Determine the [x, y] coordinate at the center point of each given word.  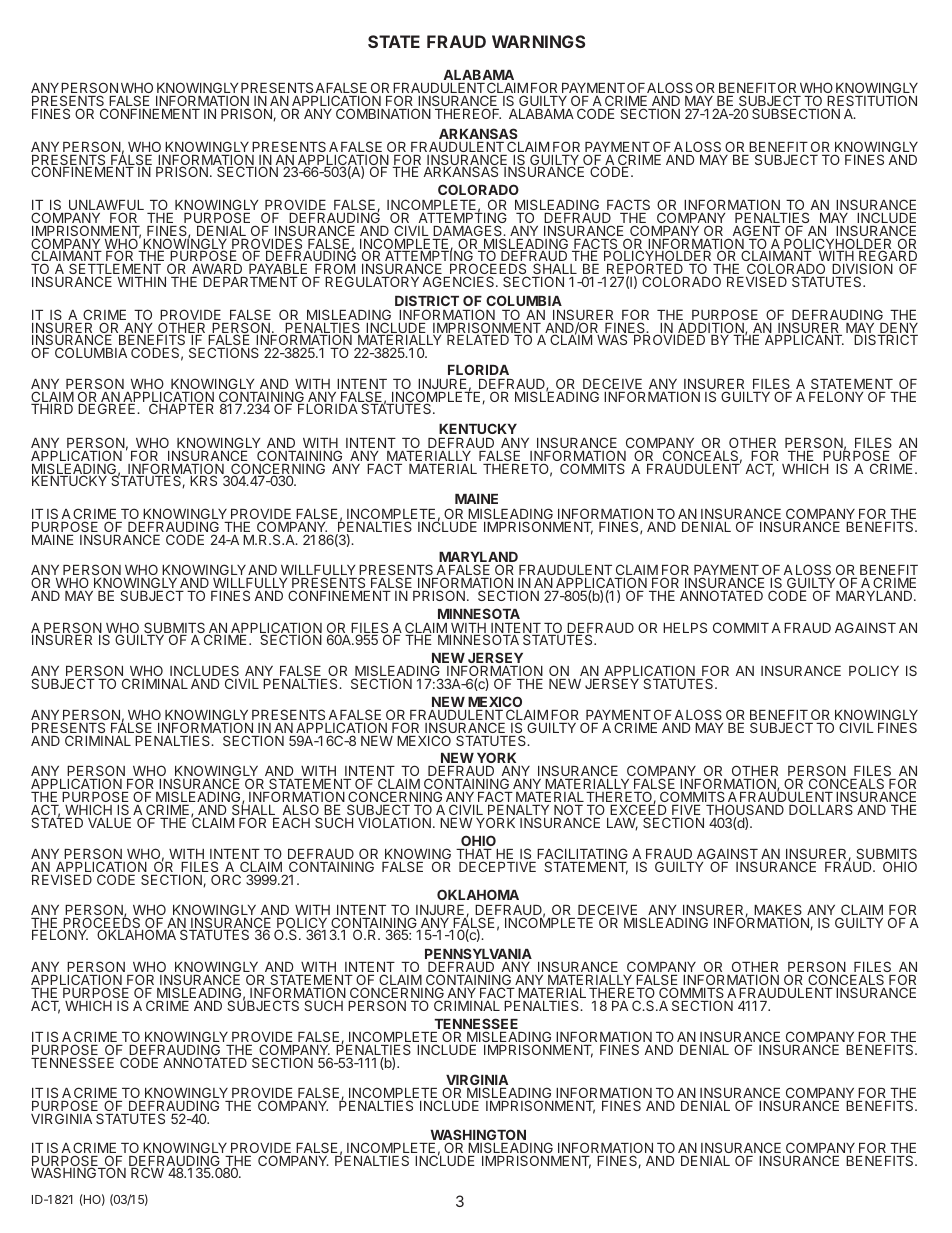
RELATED [478, 340]
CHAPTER [181, 408]
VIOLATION [394, 822]
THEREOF [468, 113]
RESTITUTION [871, 102]
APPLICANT [804, 339]
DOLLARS [821, 809]
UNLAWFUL [106, 206]
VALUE [109, 823]
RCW [147, 1172]
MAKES [778, 911]
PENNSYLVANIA [478, 953]
